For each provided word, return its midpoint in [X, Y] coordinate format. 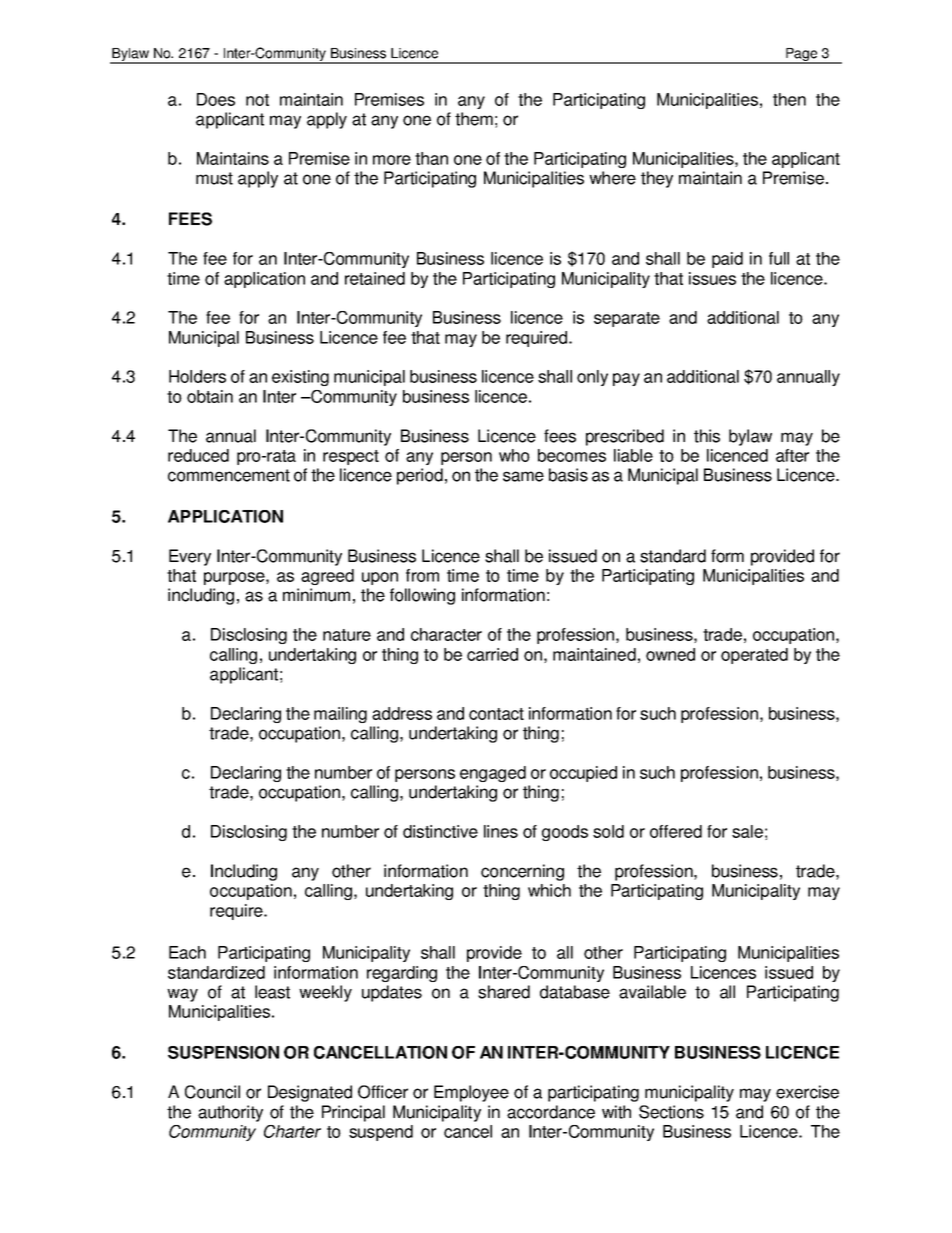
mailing [340, 715]
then [789, 99]
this [707, 436]
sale [747, 831]
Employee [471, 1093]
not [257, 100]
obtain [210, 396]
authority [230, 1113]
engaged [493, 774]
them [474, 119]
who [514, 455]
